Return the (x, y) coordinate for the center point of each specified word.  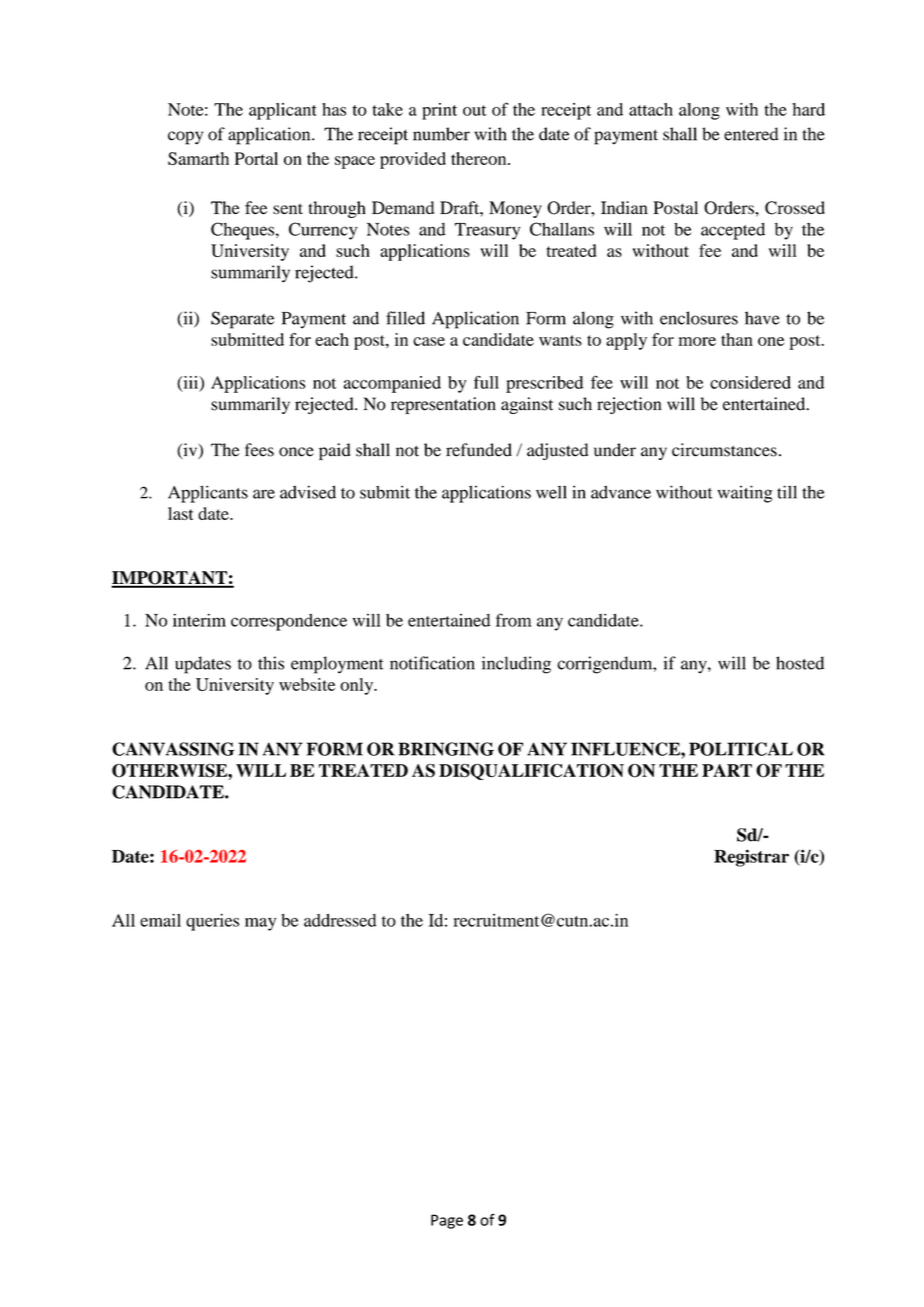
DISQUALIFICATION (531, 772)
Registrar (751, 858)
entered (751, 134)
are (264, 494)
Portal (256, 158)
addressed (340, 920)
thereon (480, 158)
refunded (479, 450)
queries (212, 922)
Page (447, 1221)
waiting (745, 494)
